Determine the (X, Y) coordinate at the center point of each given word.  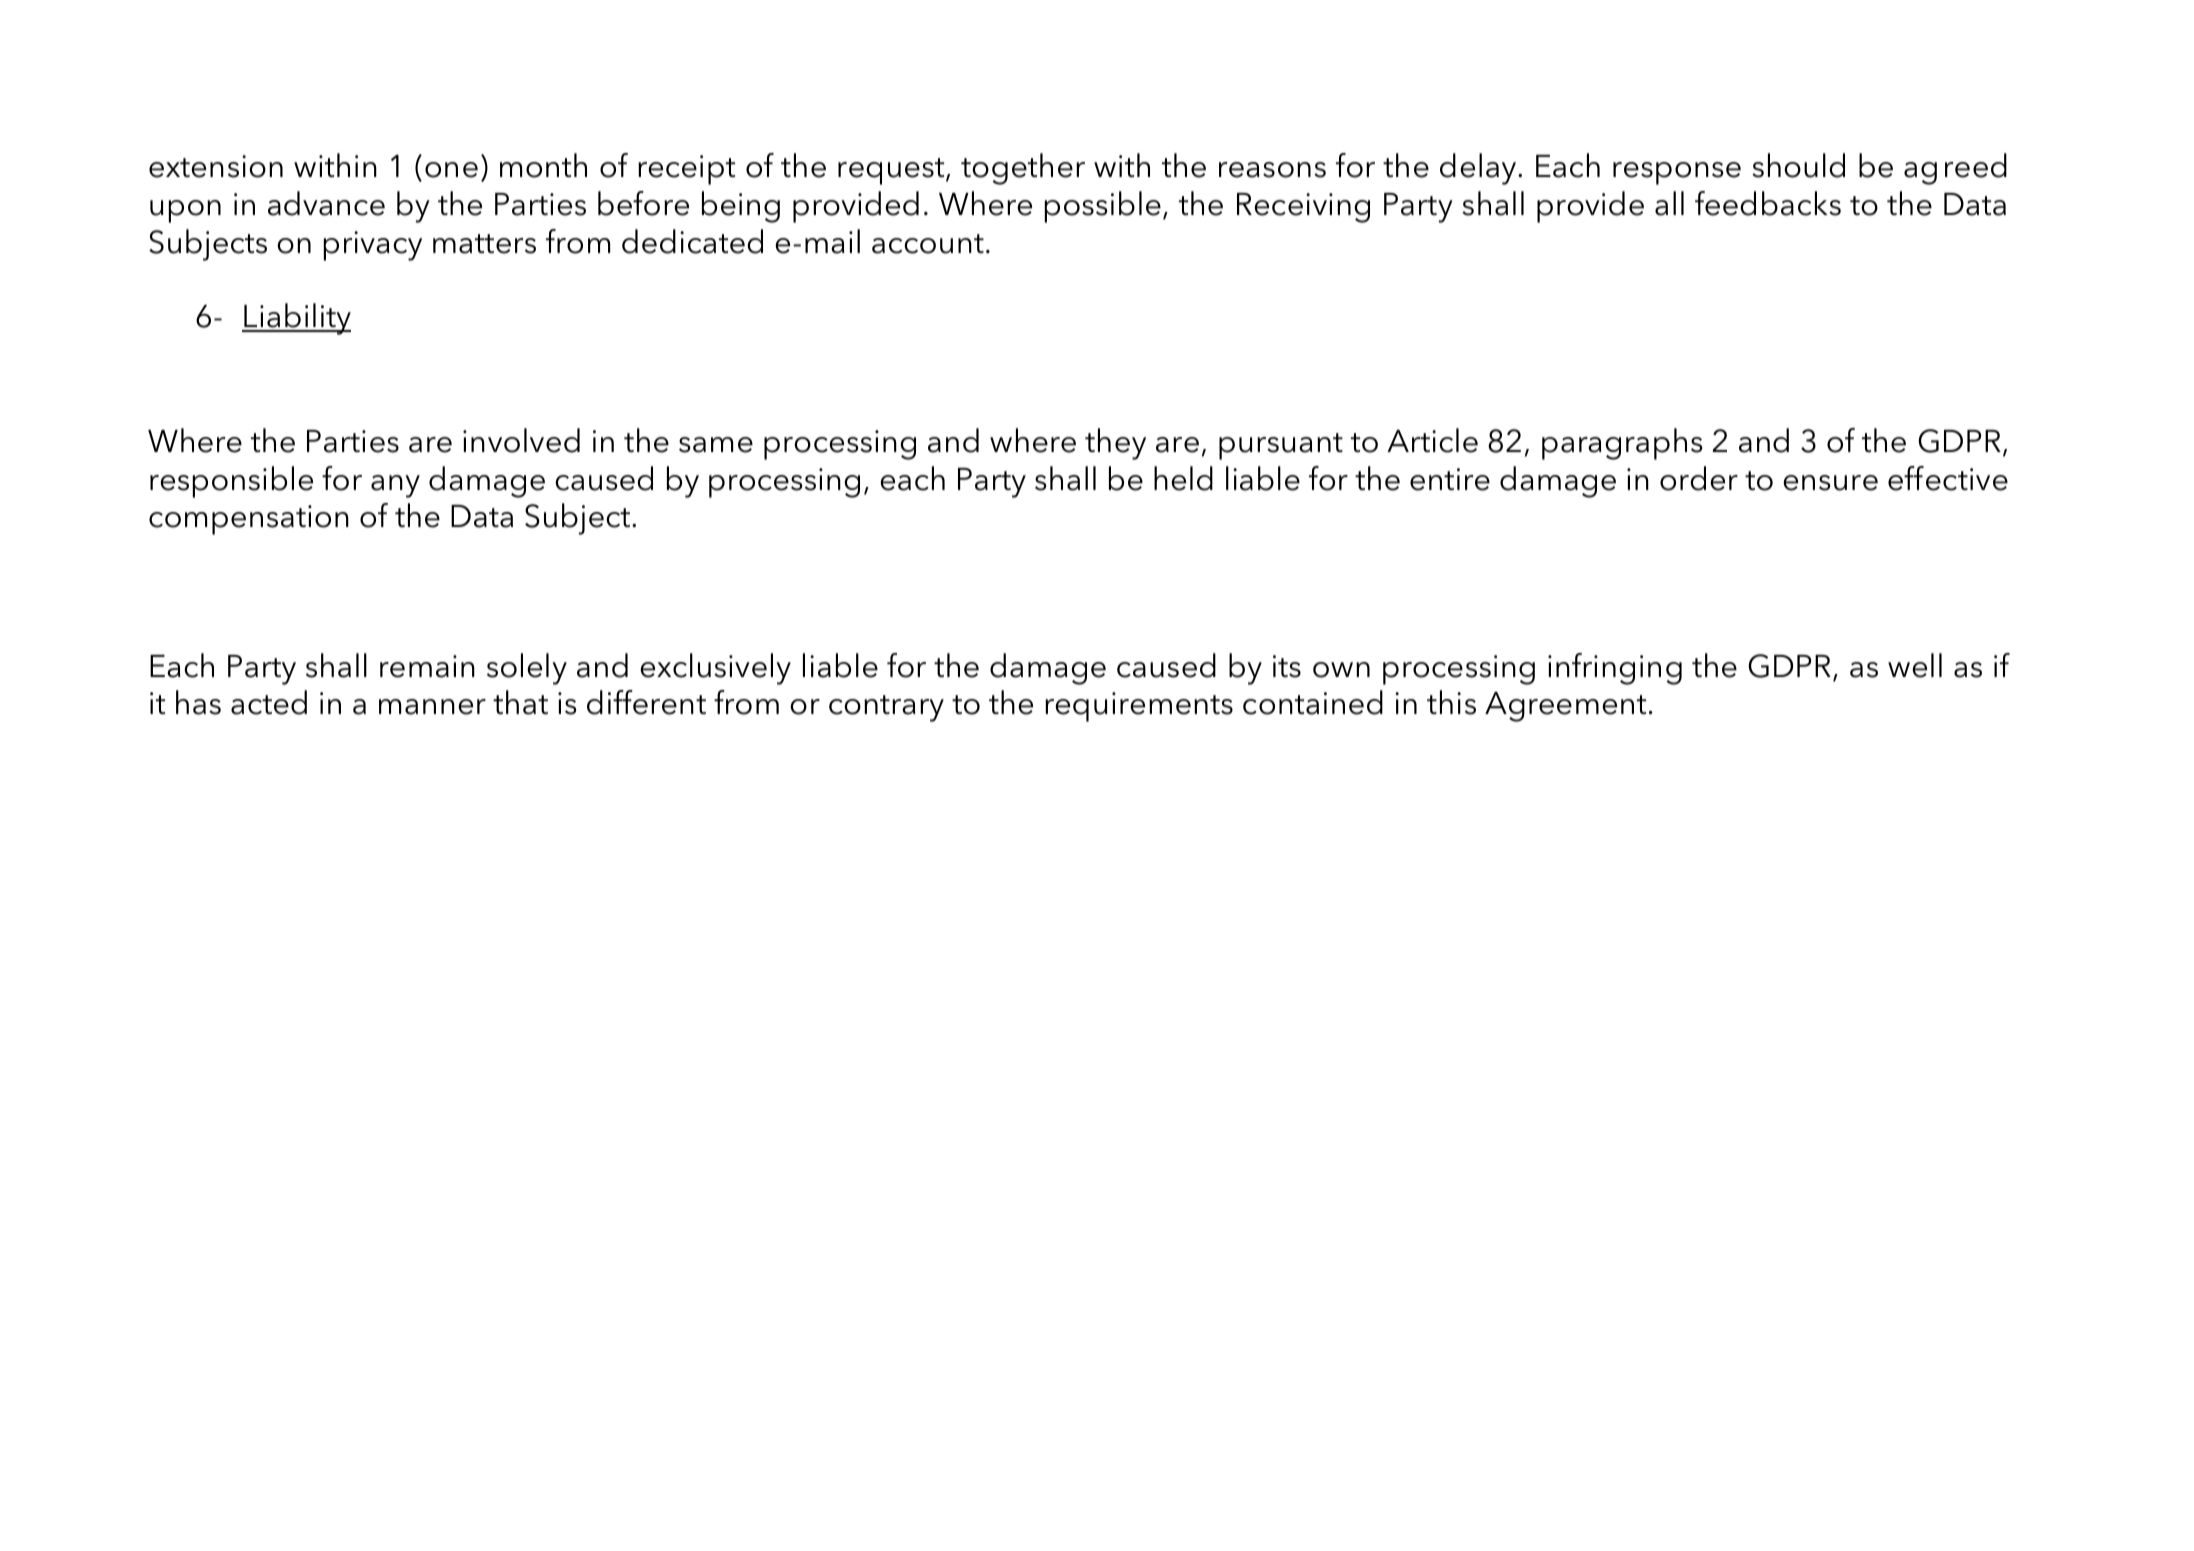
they (1115, 444)
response (1677, 173)
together (1023, 169)
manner (432, 707)
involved (521, 440)
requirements (1139, 707)
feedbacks (1768, 203)
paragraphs (1622, 444)
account (928, 244)
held (1183, 478)
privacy (373, 246)
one (451, 170)
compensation (249, 520)
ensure (1830, 483)
